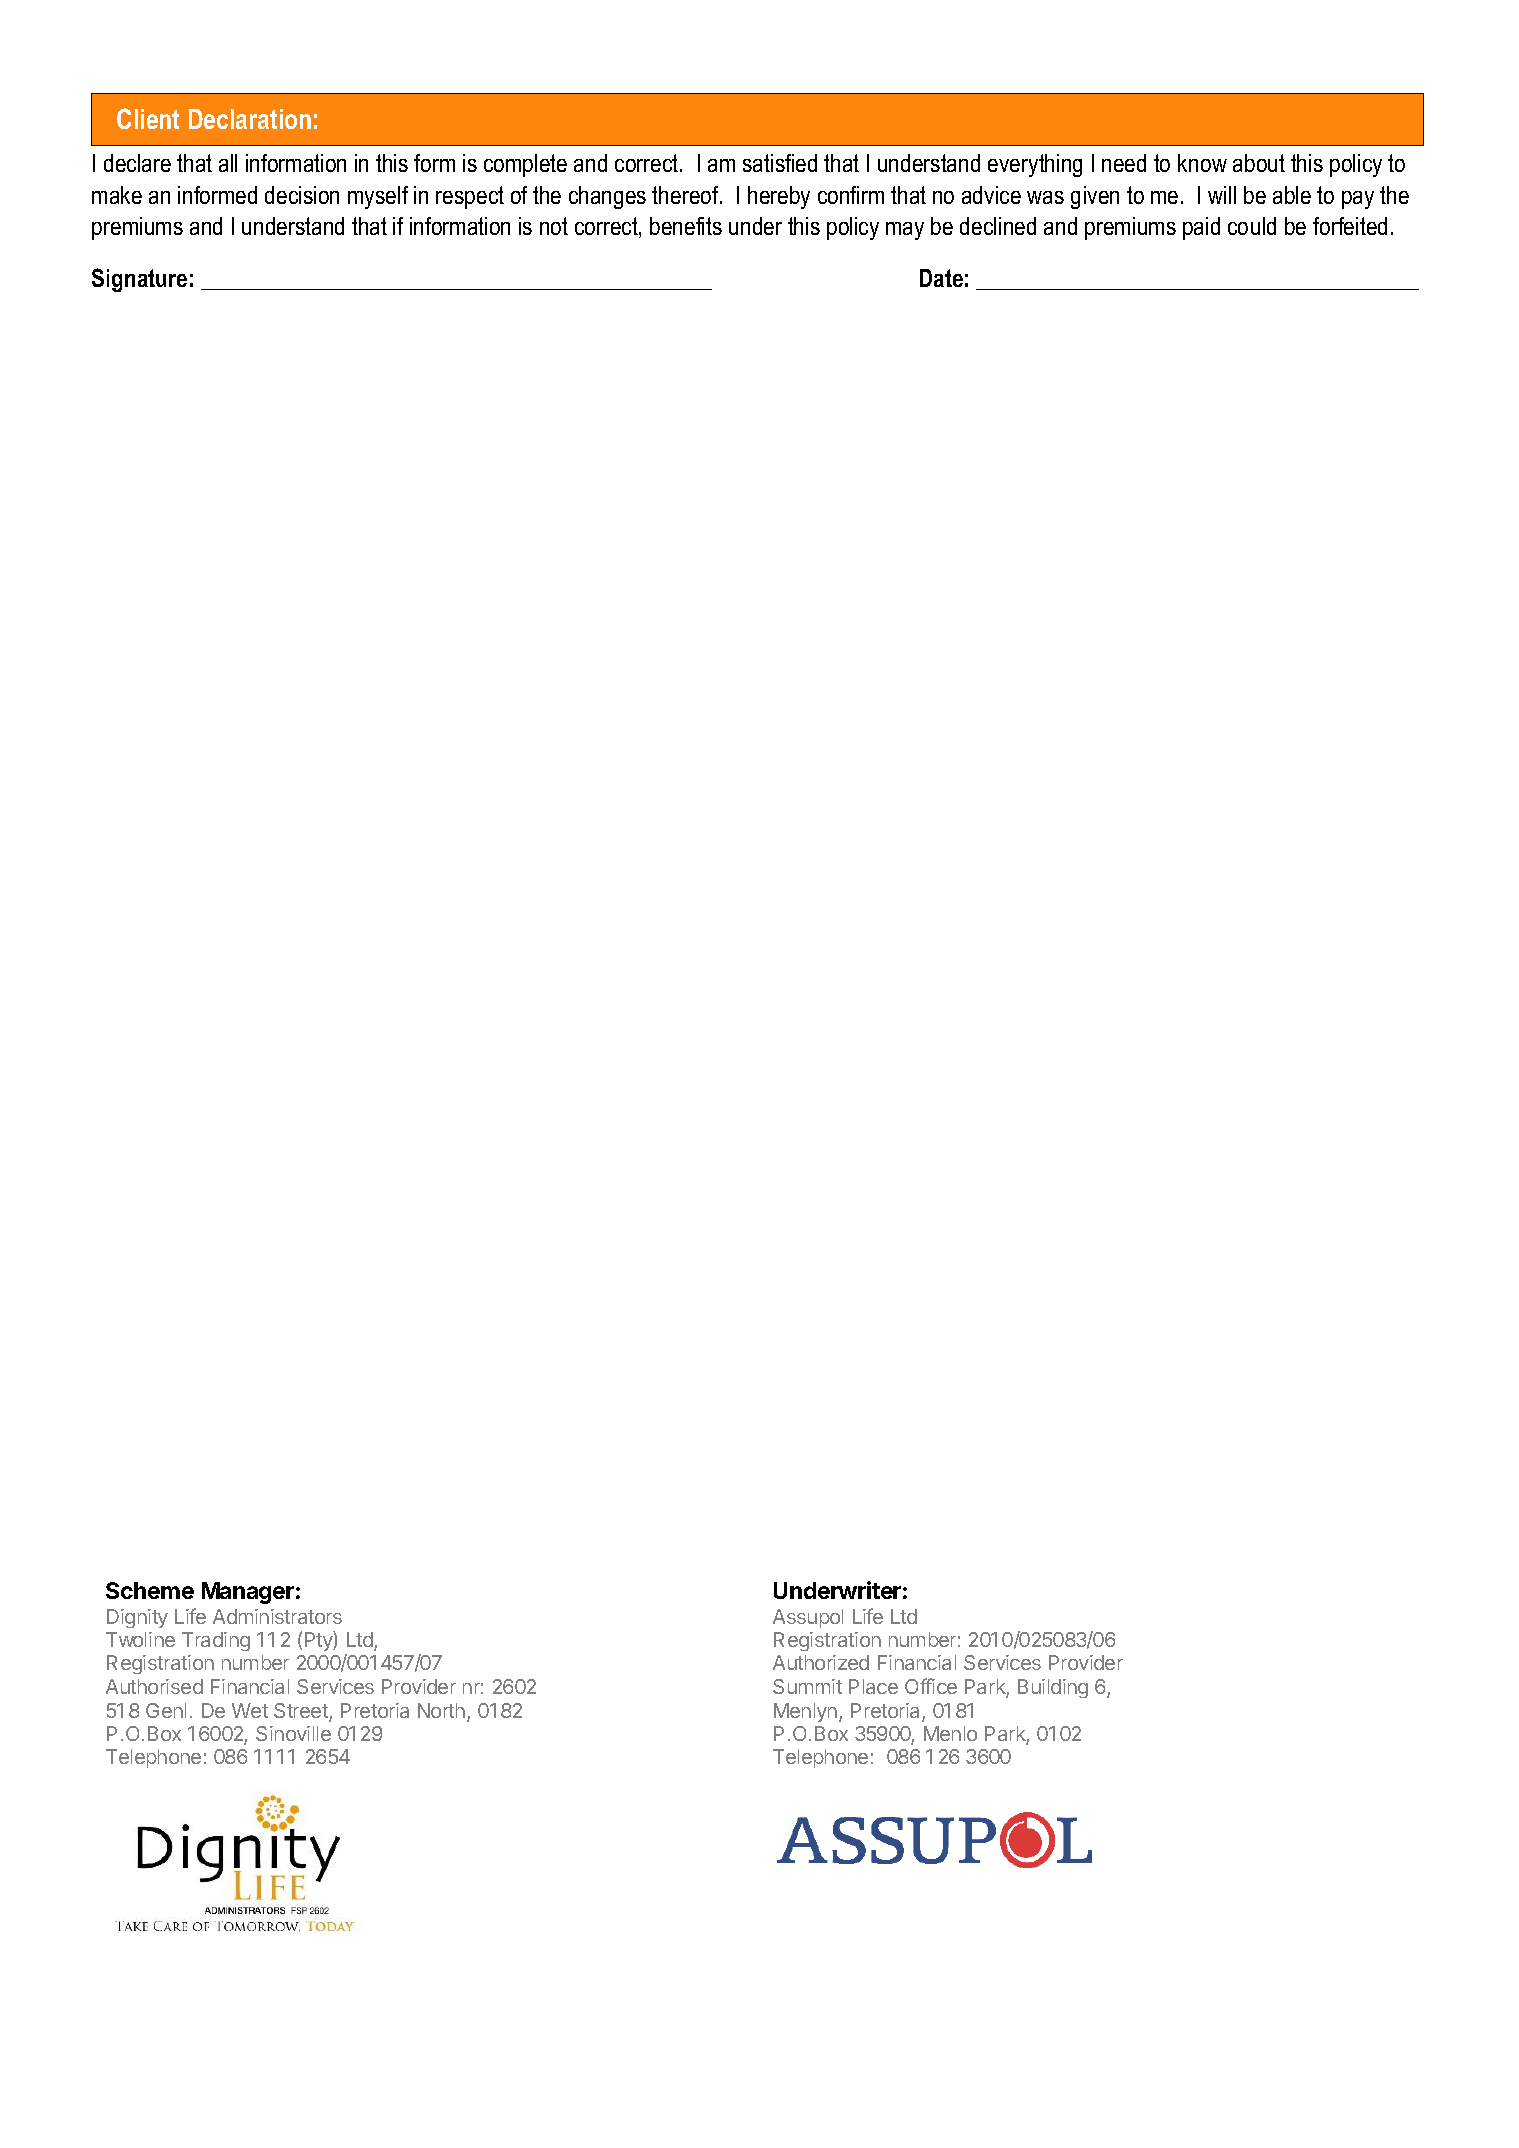 This screenshot has width=1519, height=2148. I want to click on know, so click(1202, 163).
